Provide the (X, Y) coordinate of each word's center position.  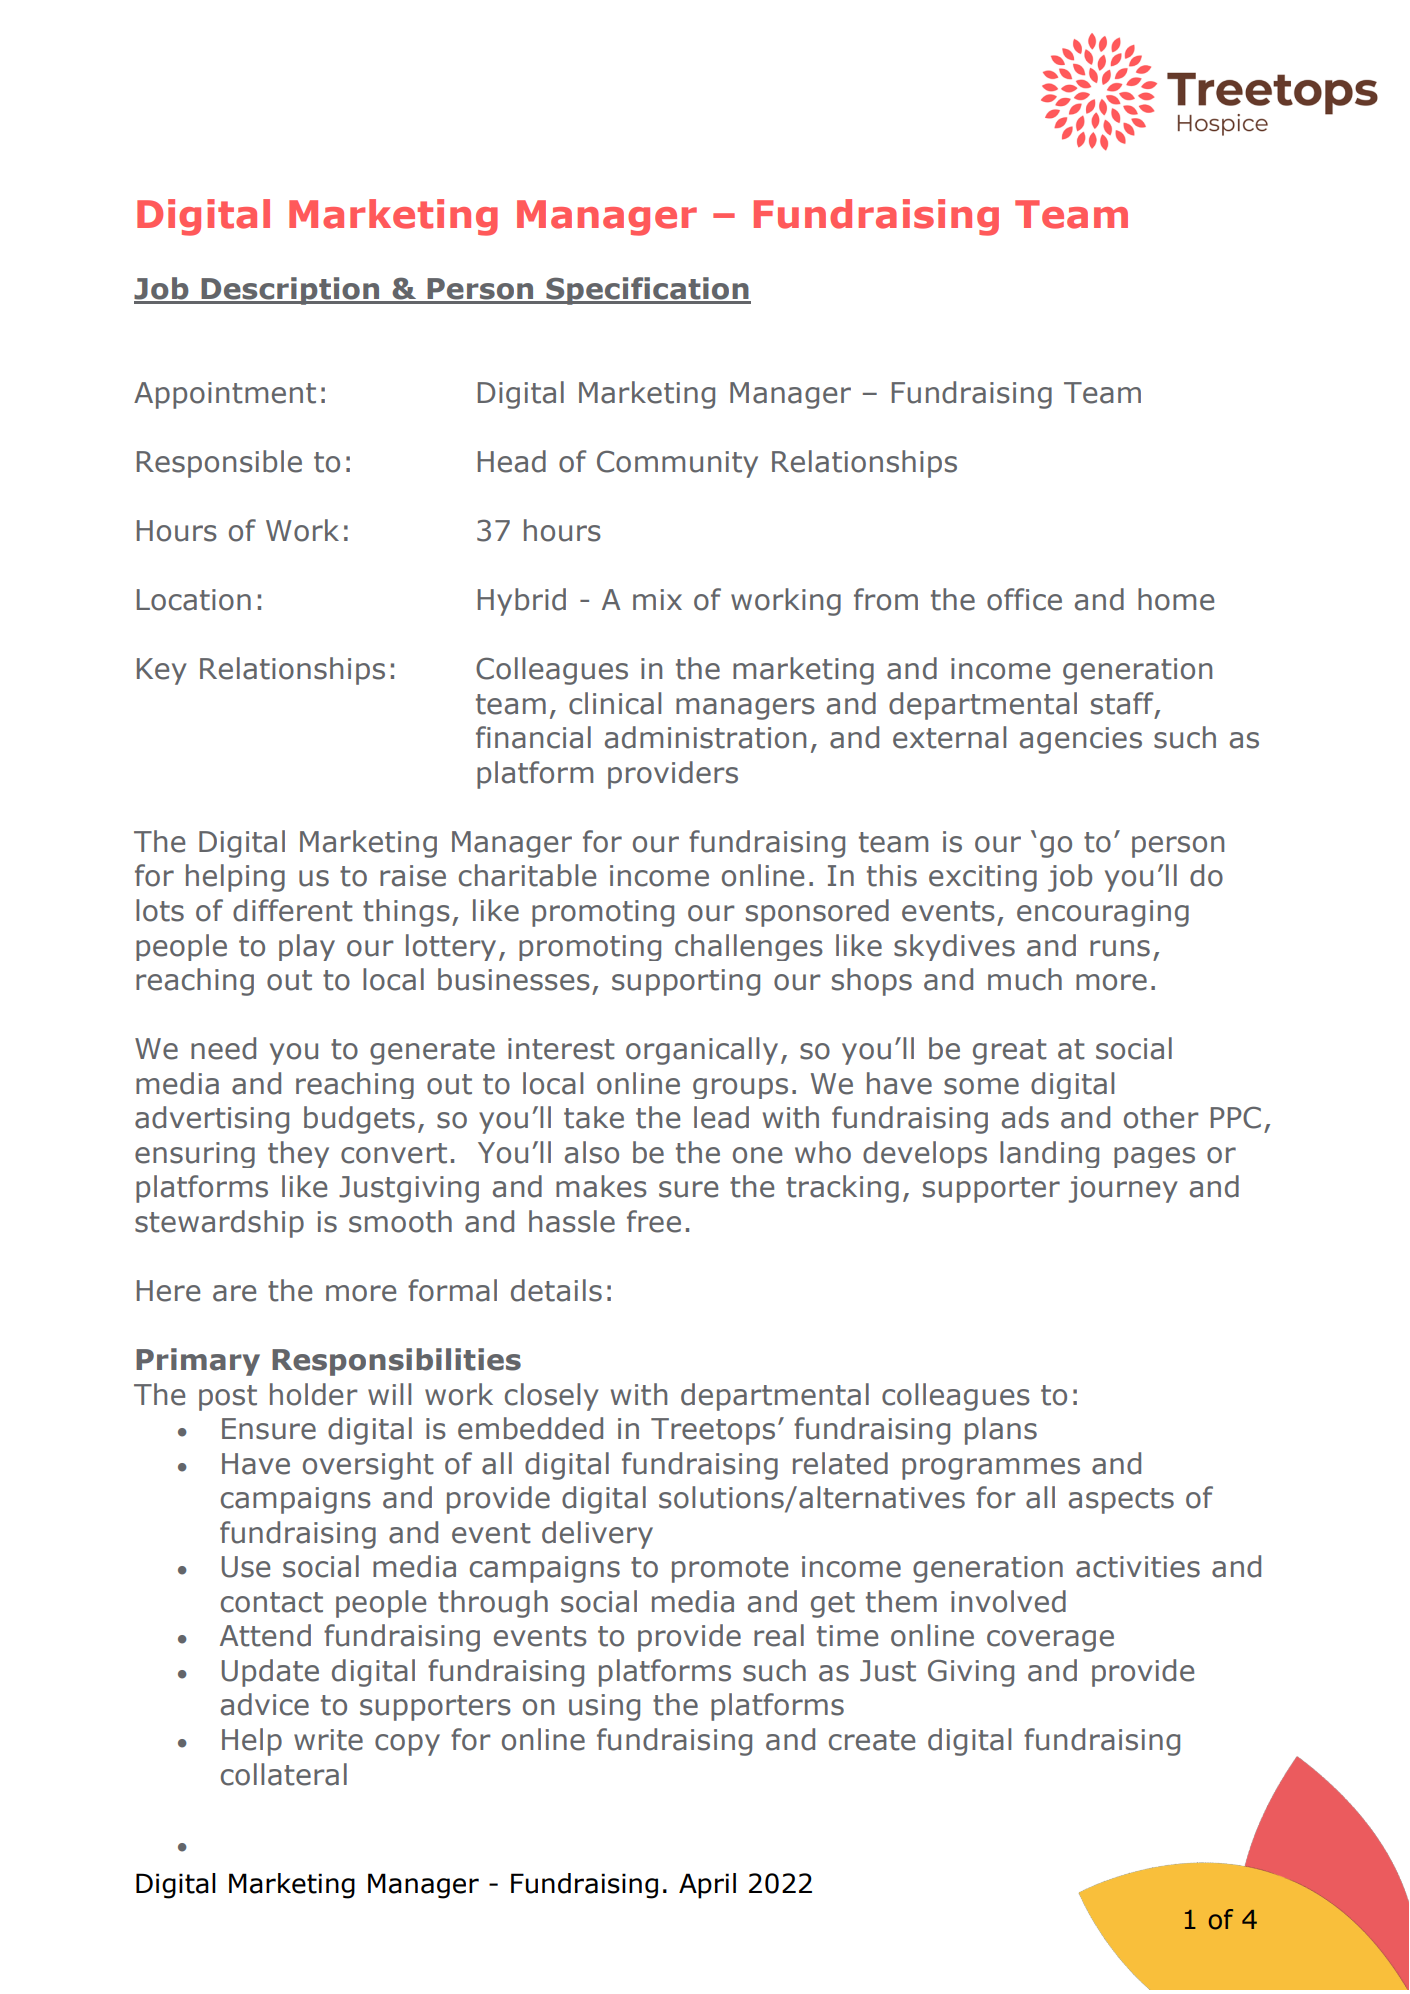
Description (290, 291)
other (1161, 1117)
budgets (359, 1120)
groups (740, 1088)
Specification (647, 291)
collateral (284, 1774)
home (1176, 599)
